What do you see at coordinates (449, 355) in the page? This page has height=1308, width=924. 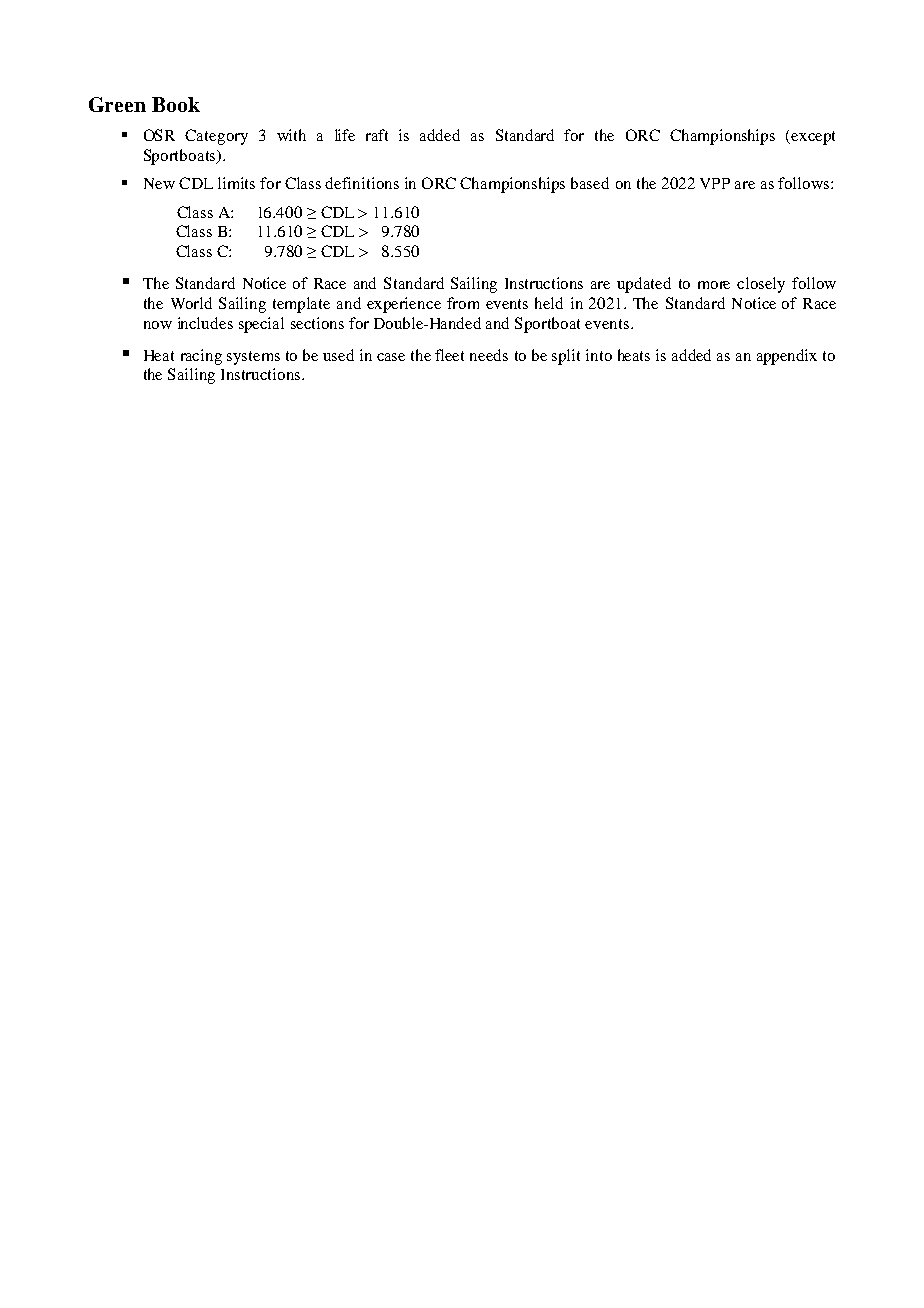 I see `fleet` at bounding box center [449, 355].
